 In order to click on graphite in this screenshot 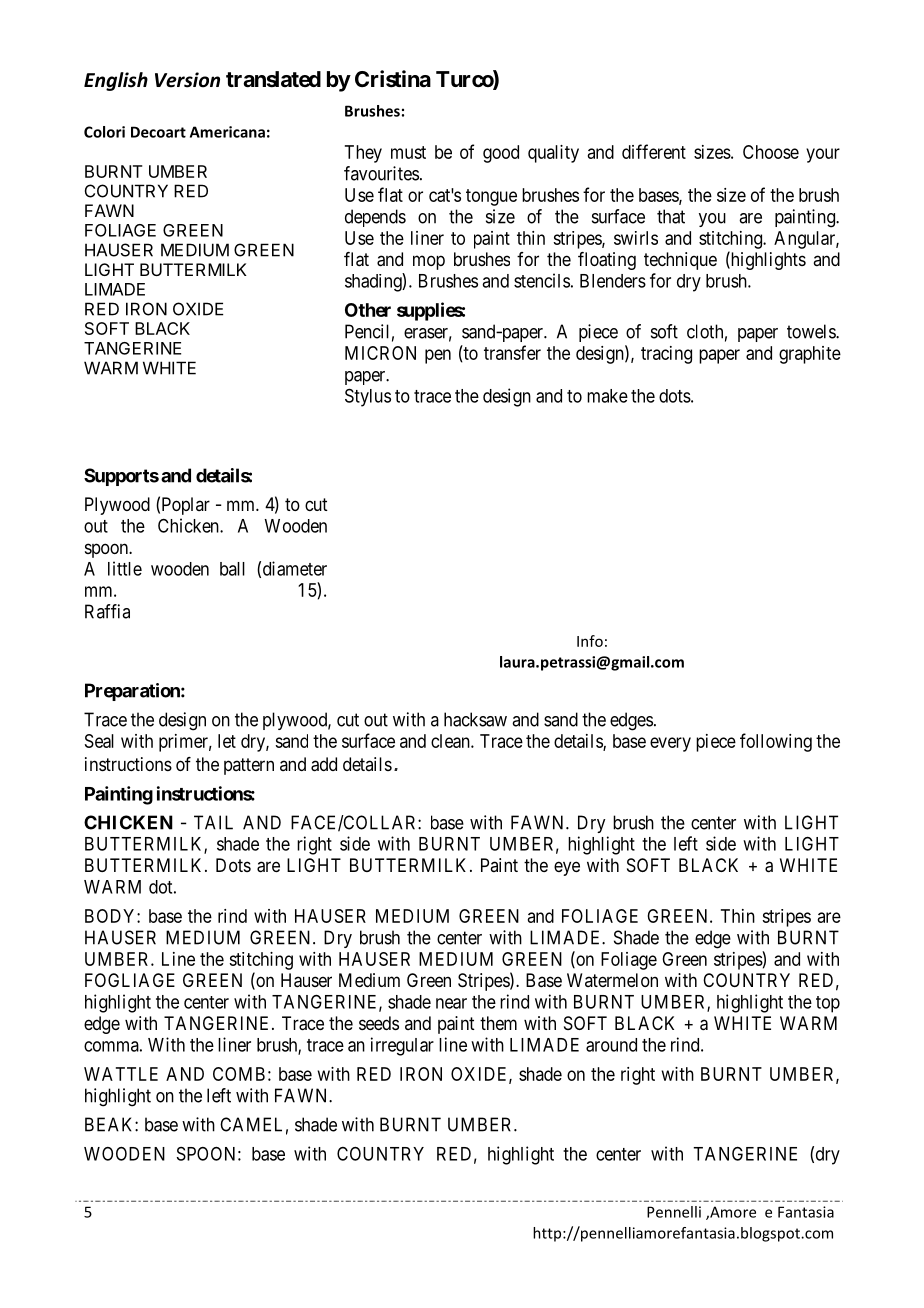, I will do `click(810, 355)`.
